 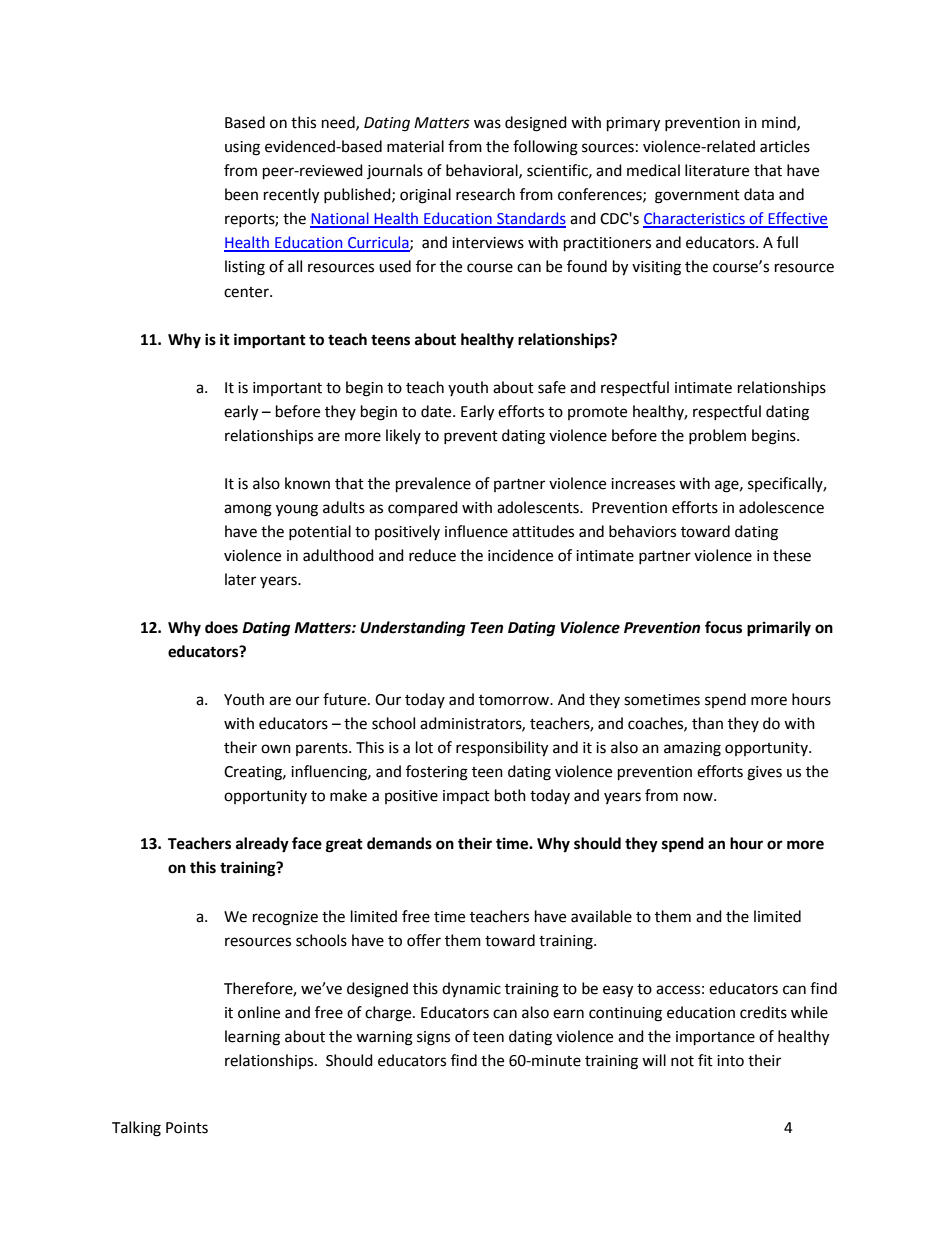 I want to click on among, so click(x=248, y=510).
